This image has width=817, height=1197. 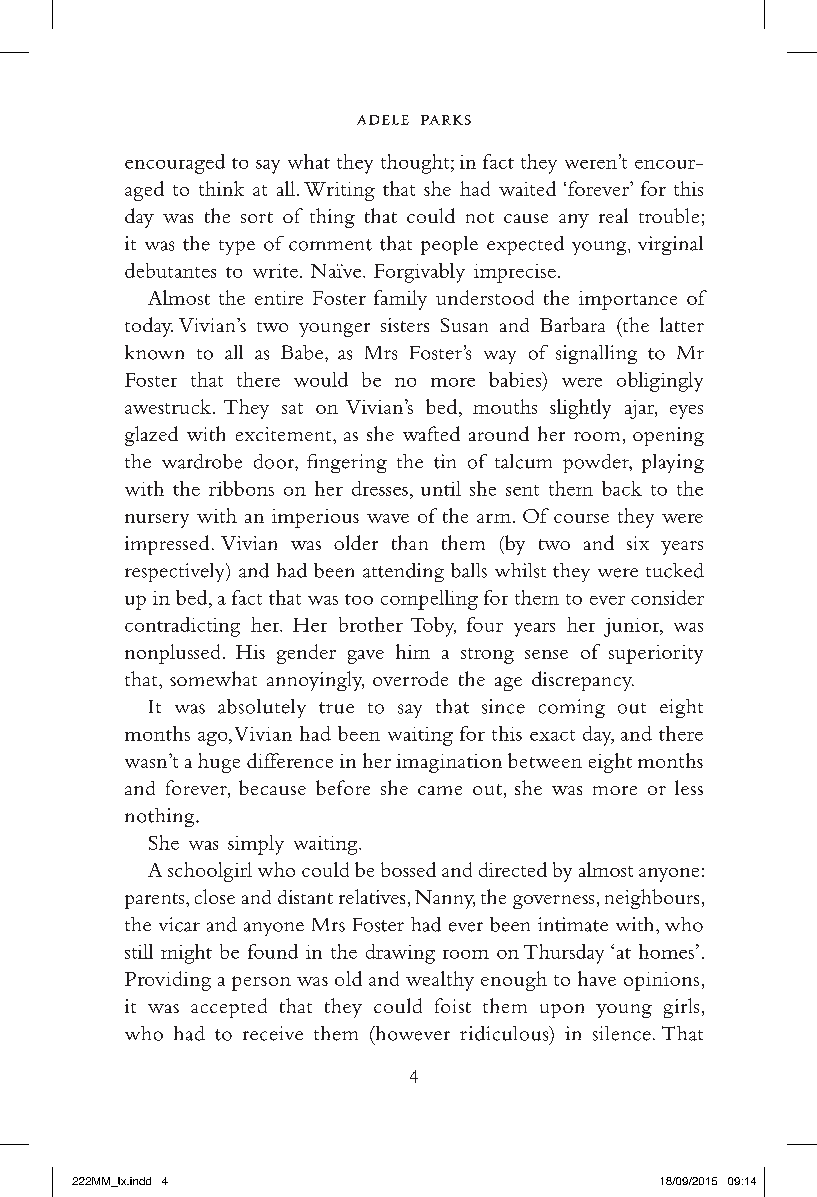 What do you see at coordinates (221, 188) in the image?
I see `think` at bounding box center [221, 188].
